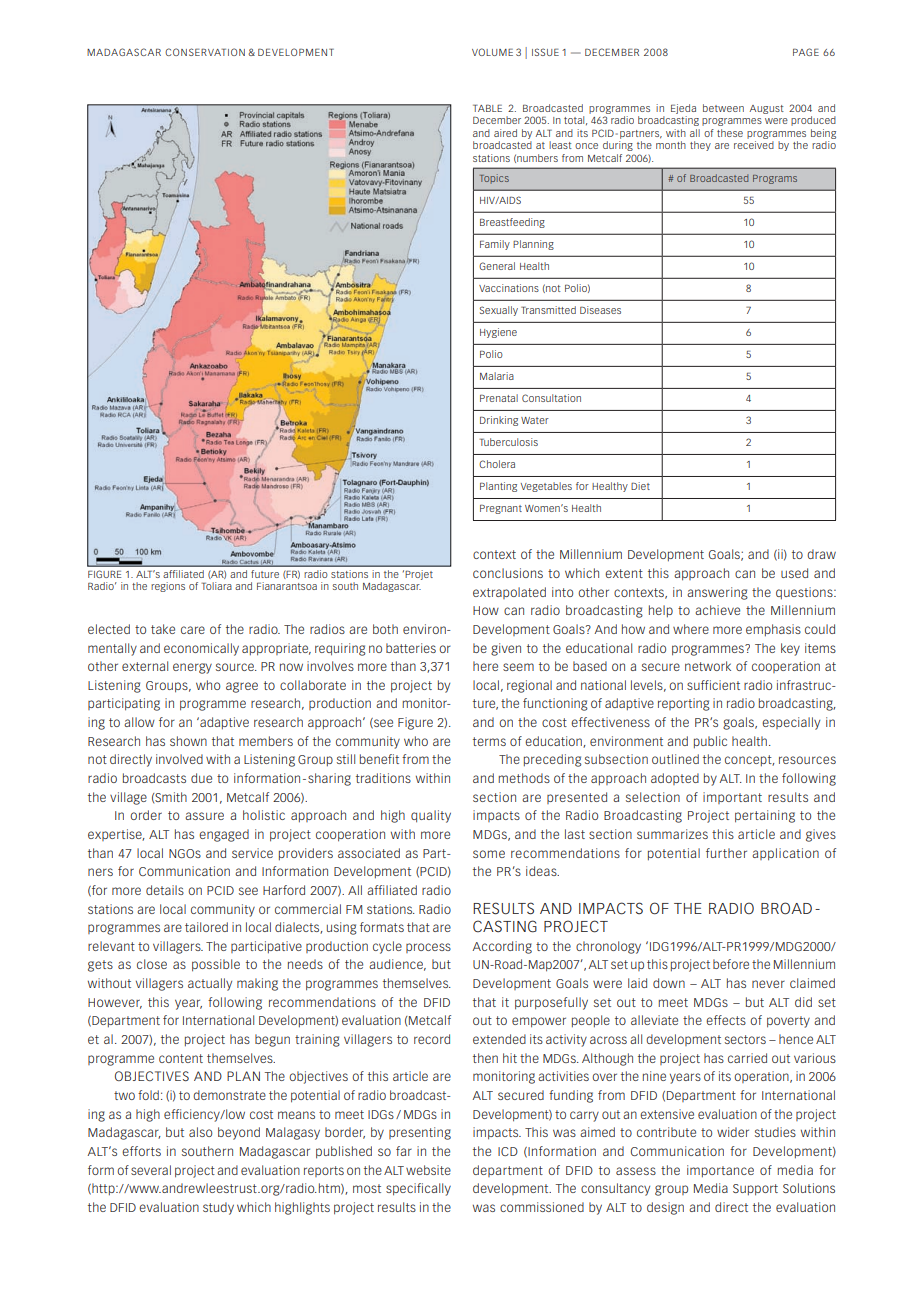 The width and height of the document is (924, 1308). What do you see at coordinates (720, 1171) in the document?
I see `importance` at bounding box center [720, 1171].
